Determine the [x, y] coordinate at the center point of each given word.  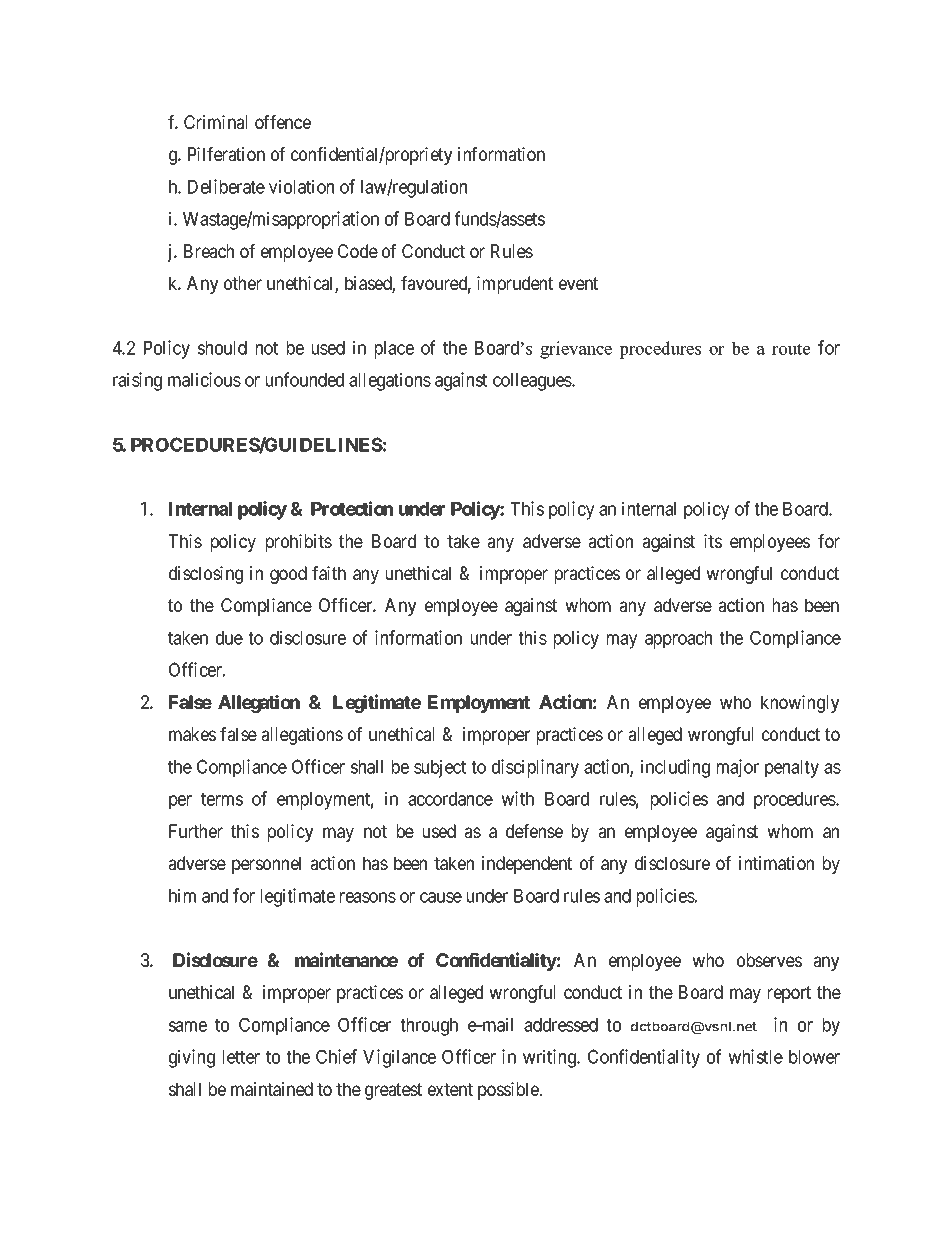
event [578, 283]
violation [301, 186]
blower [814, 1057]
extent [450, 1089]
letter [241, 1057]
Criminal [215, 122]
